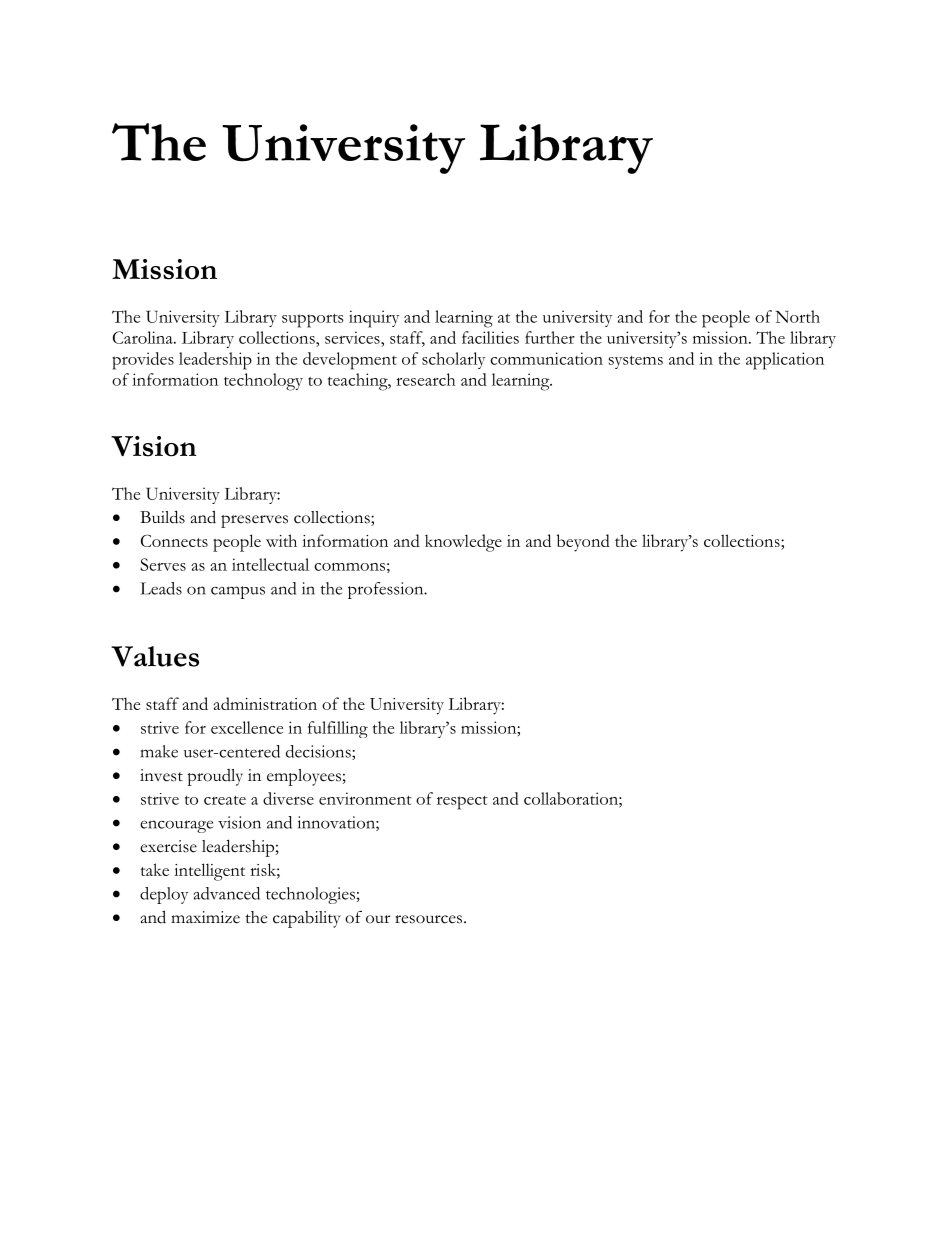  What do you see at coordinates (310, 895) in the page?
I see `technologies` at bounding box center [310, 895].
